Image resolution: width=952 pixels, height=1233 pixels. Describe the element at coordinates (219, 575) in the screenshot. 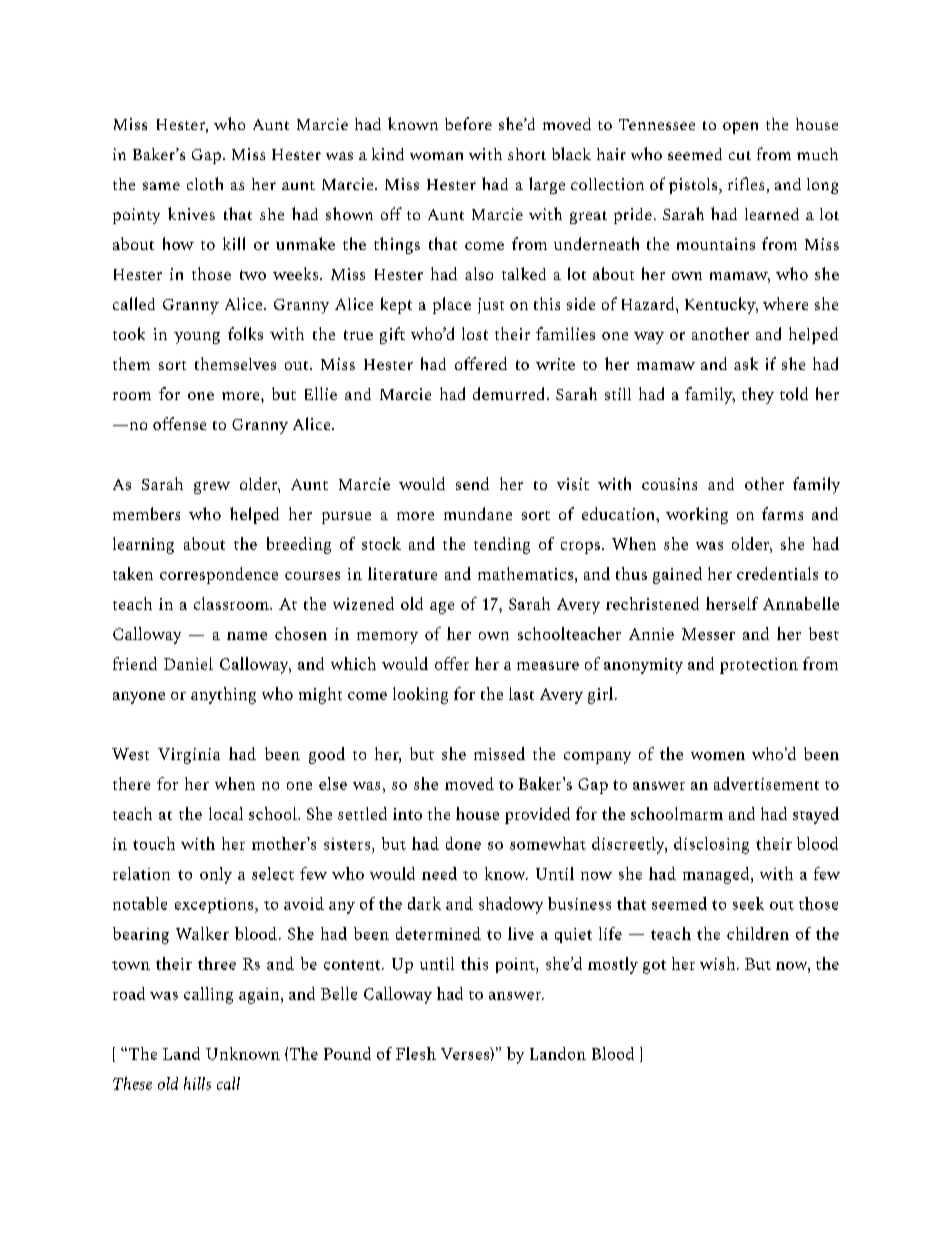

I see `correspondence` at that location.
